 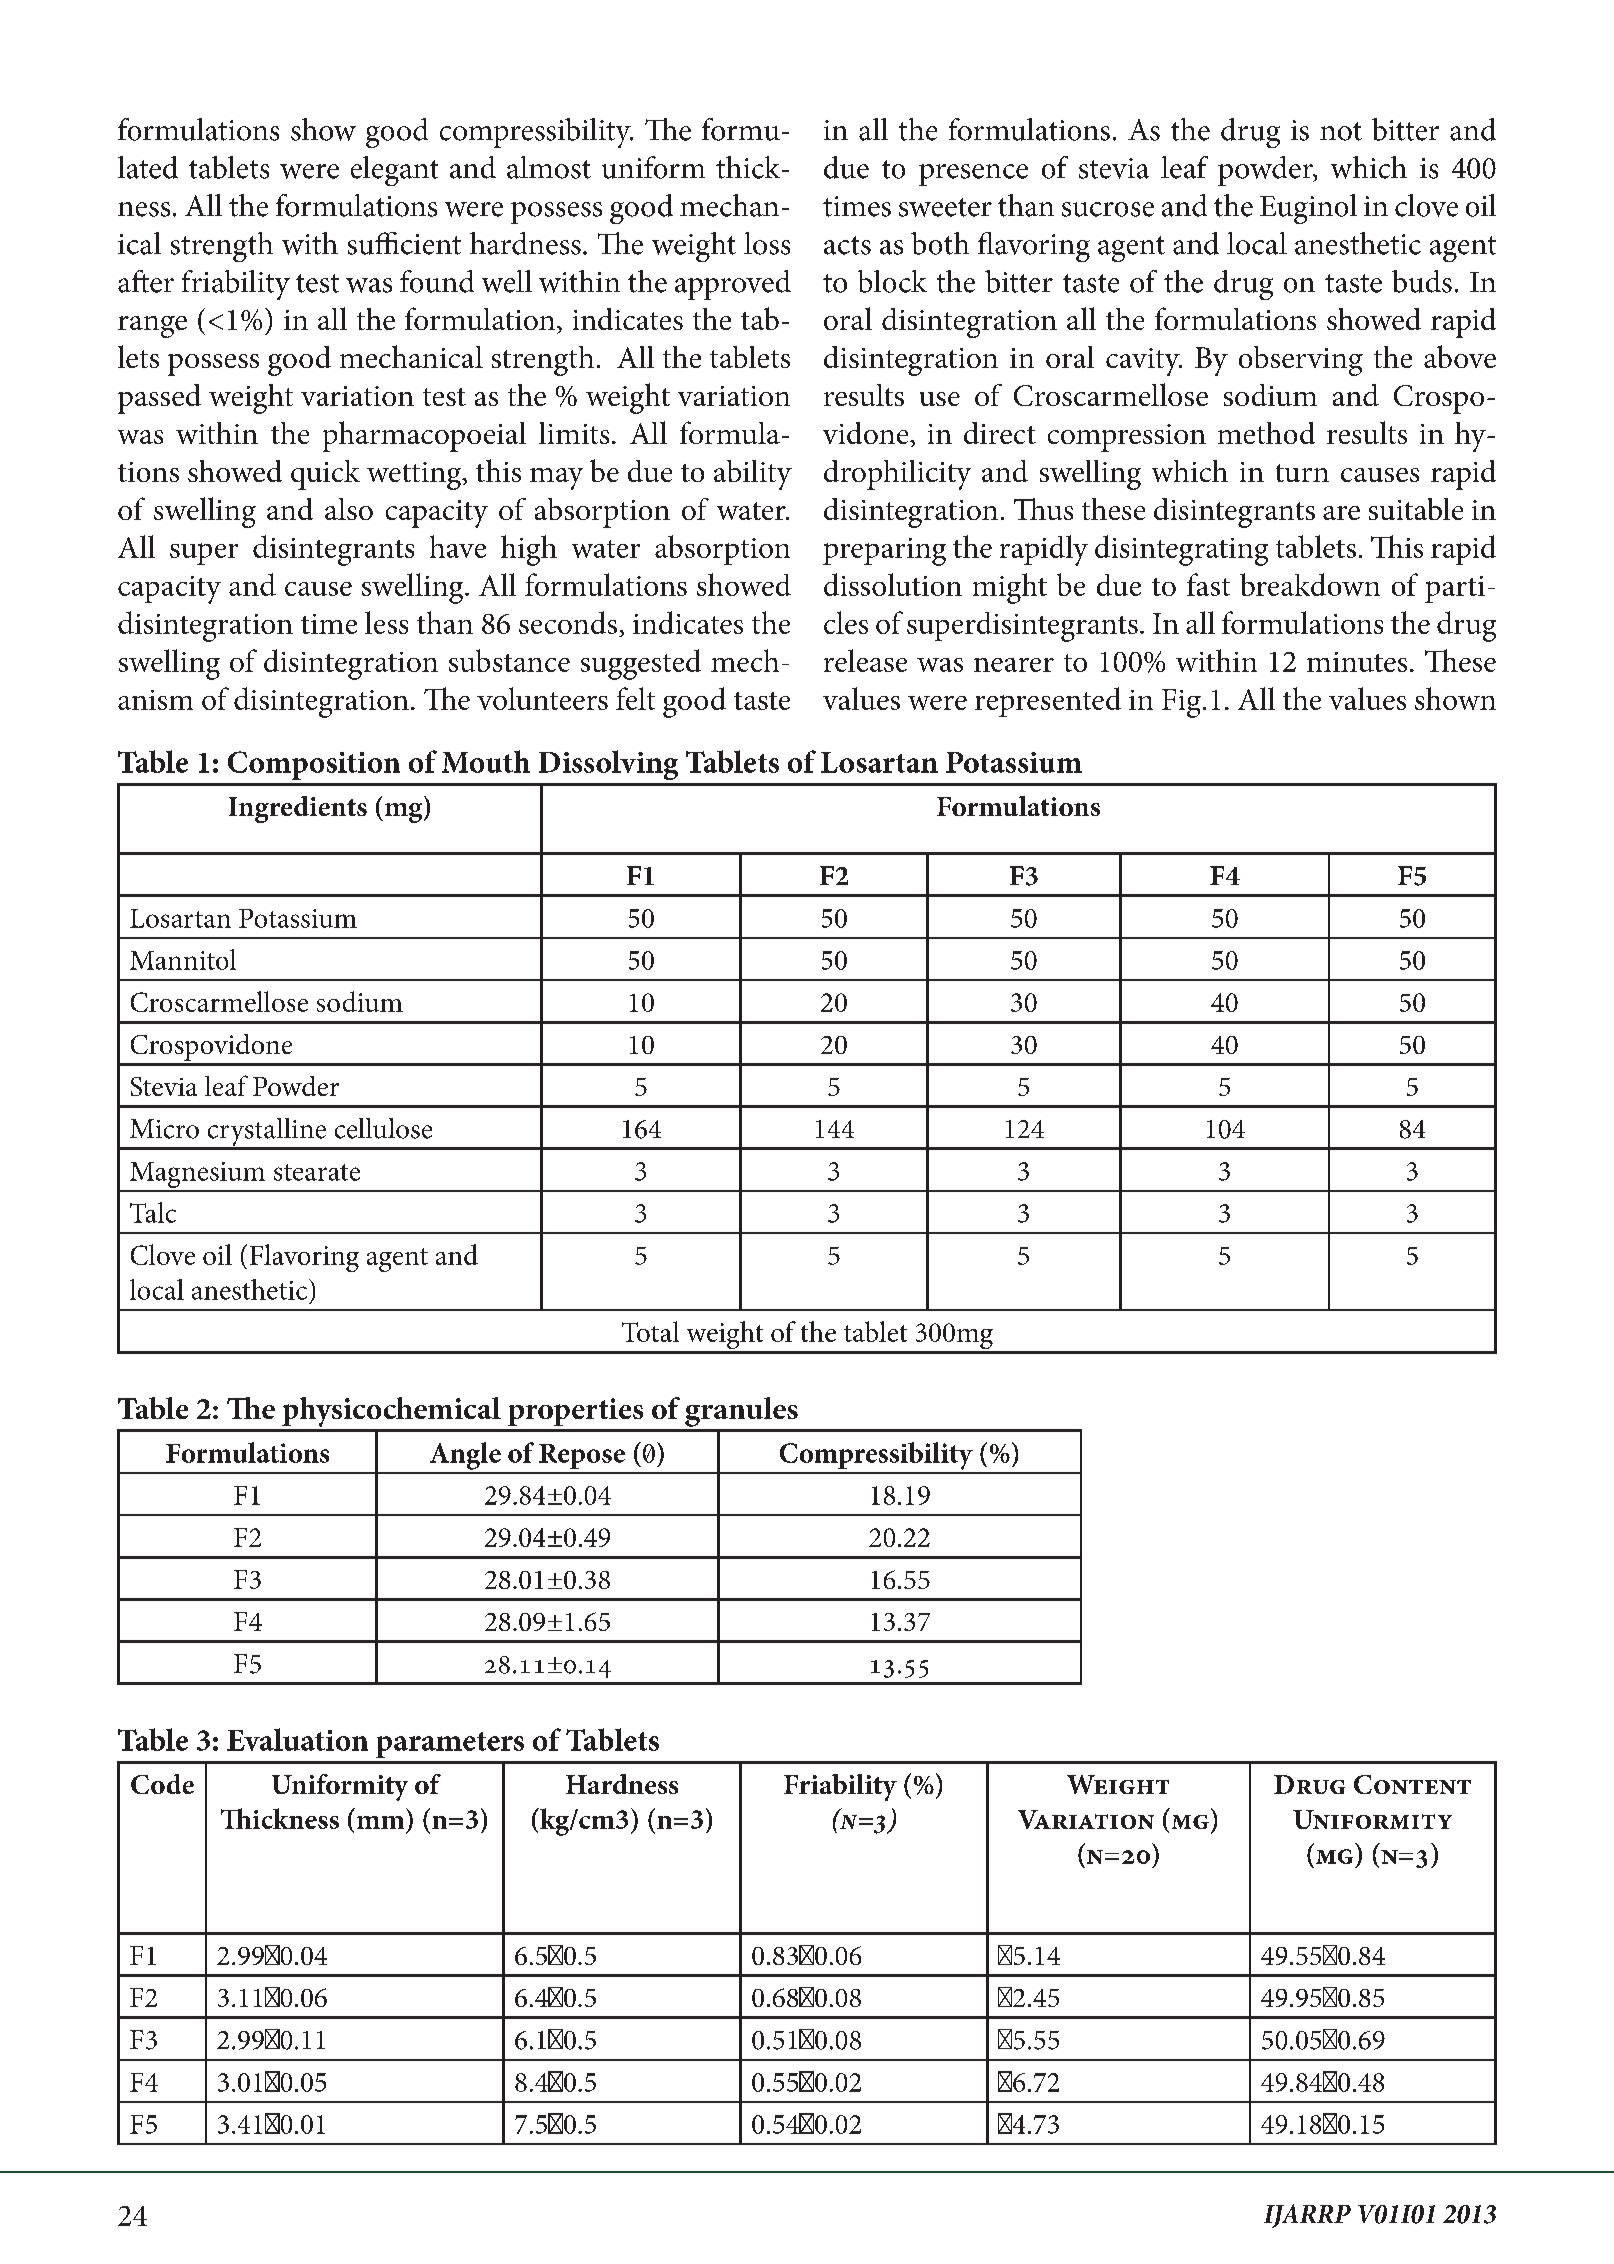 I want to click on Evaluation, so click(x=297, y=1739).
